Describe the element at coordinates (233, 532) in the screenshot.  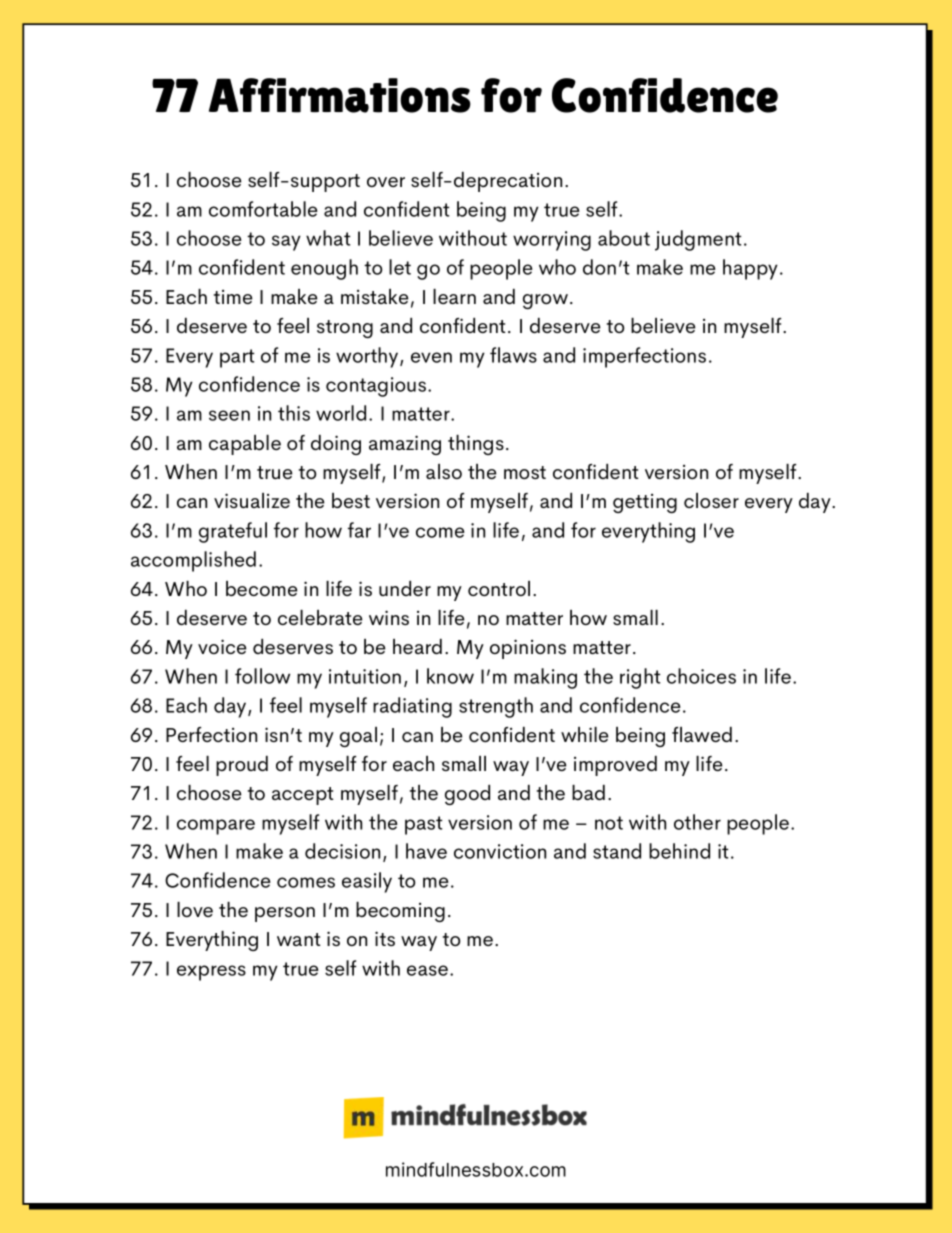
I see `grateful` at that location.
